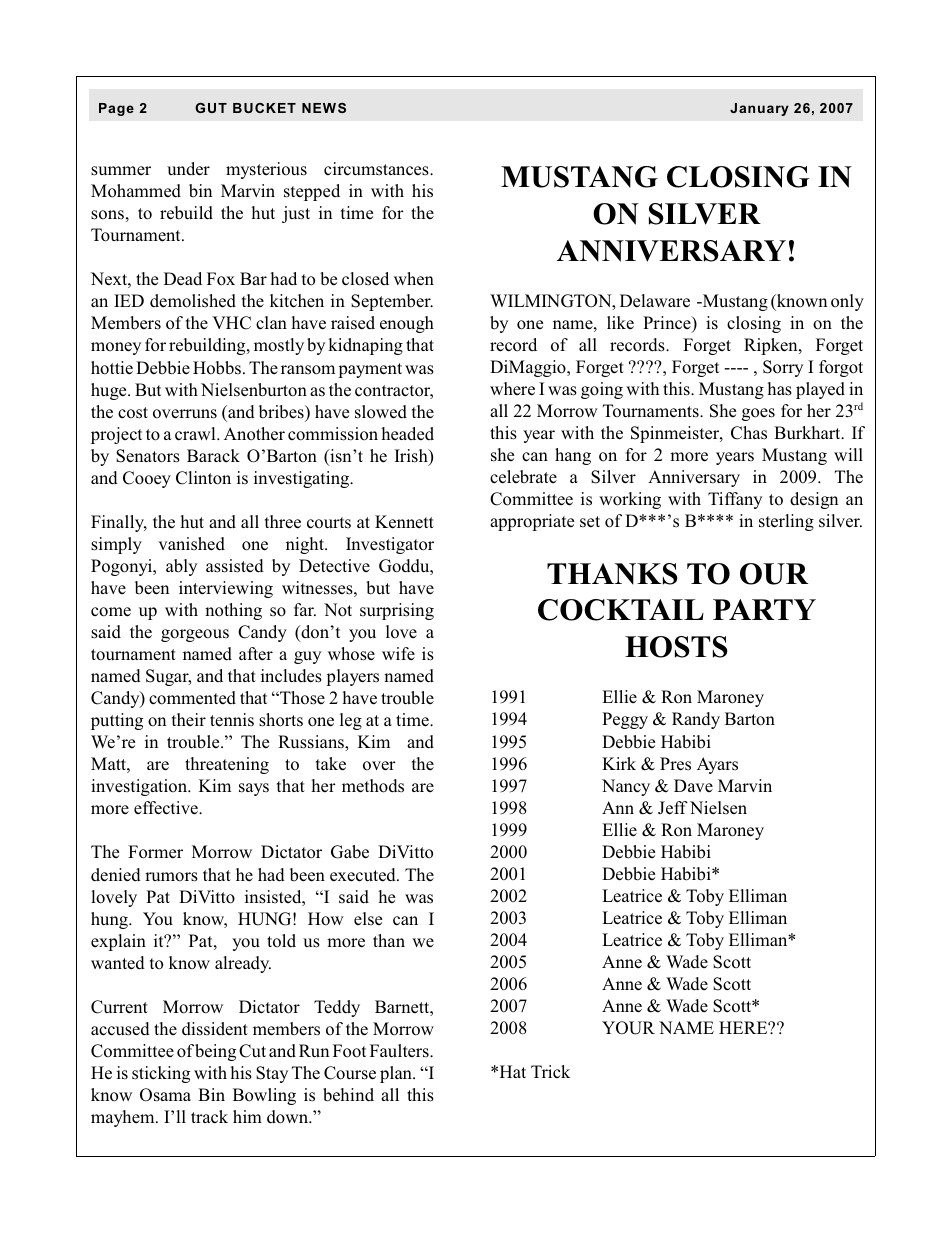  What do you see at coordinates (188, 169) in the image?
I see `under` at bounding box center [188, 169].
